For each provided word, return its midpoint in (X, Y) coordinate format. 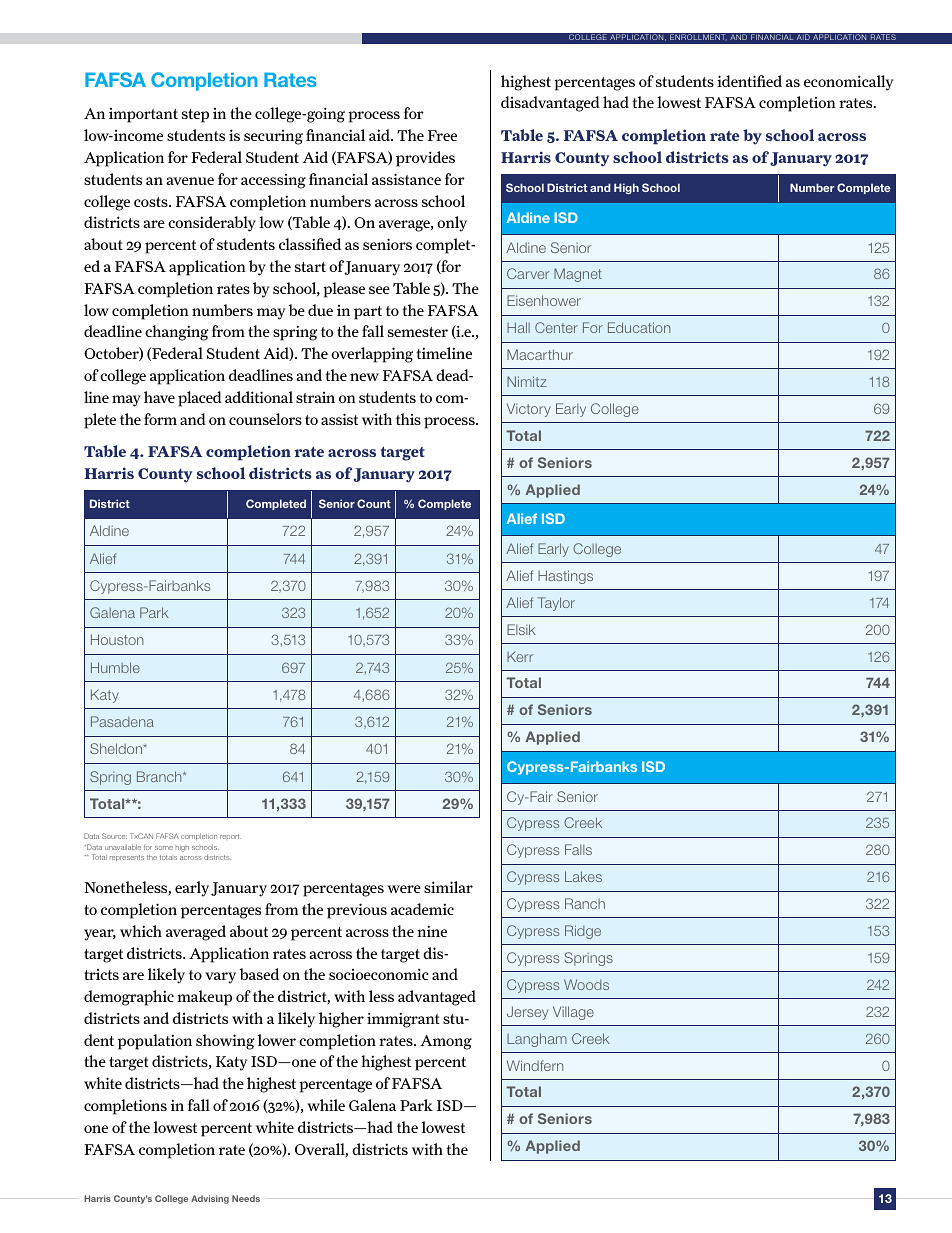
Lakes (583, 876)
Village (573, 1013)
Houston (117, 639)
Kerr (520, 656)
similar (448, 887)
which (141, 931)
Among (446, 1042)
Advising (210, 1199)
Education (639, 327)
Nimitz (527, 381)
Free (442, 135)
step (195, 116)
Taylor (556, 604)
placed (200, 399)
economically (849, 83)
